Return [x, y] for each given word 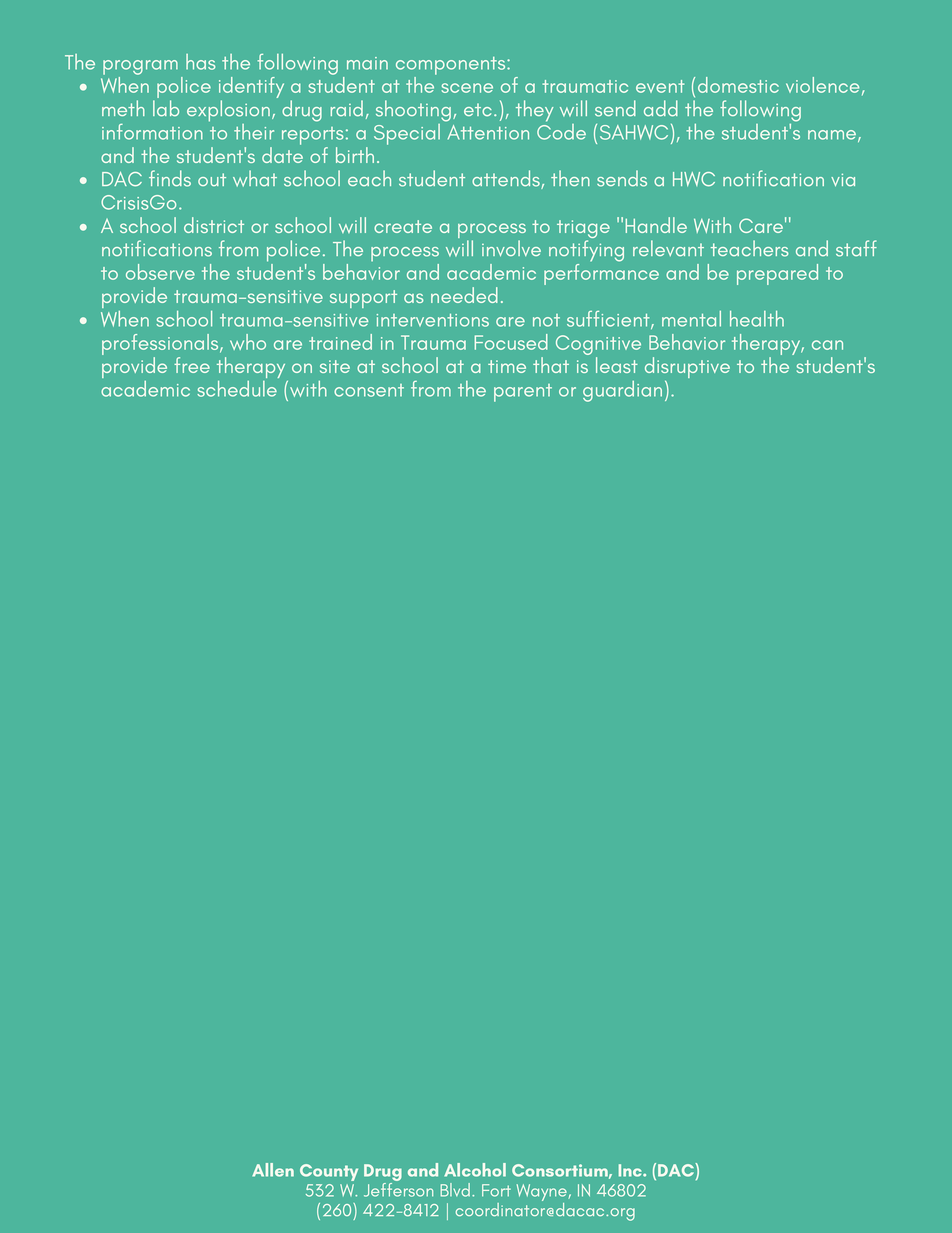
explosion [228, 111]
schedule [237, 389]
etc [478, 110]
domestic [738, 85]
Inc [631, 1170]
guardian [622, 391]
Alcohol [475, 1170]
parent [523, 393]
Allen [273, 1170]
